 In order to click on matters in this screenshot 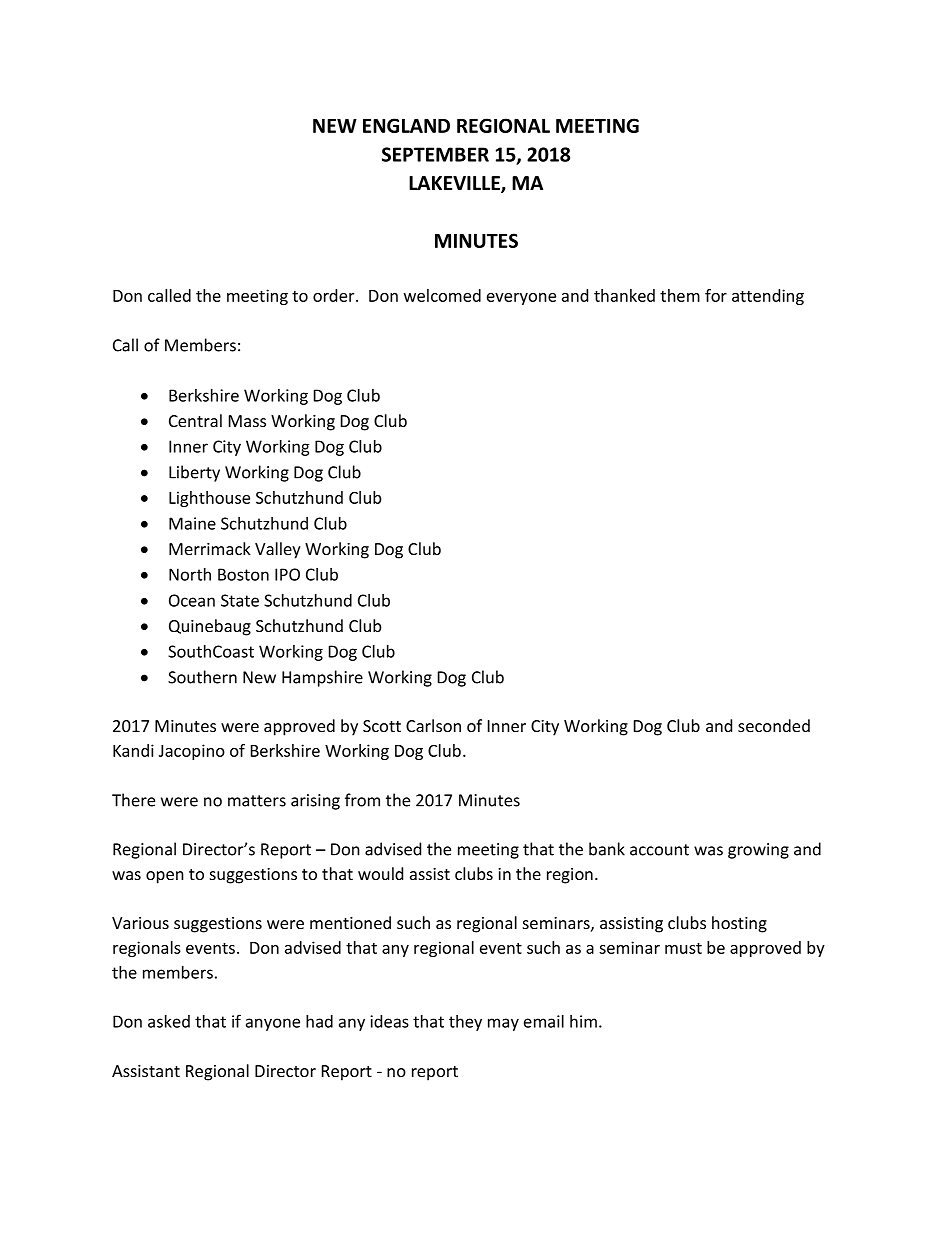, I will do `click(257, 801)`.
